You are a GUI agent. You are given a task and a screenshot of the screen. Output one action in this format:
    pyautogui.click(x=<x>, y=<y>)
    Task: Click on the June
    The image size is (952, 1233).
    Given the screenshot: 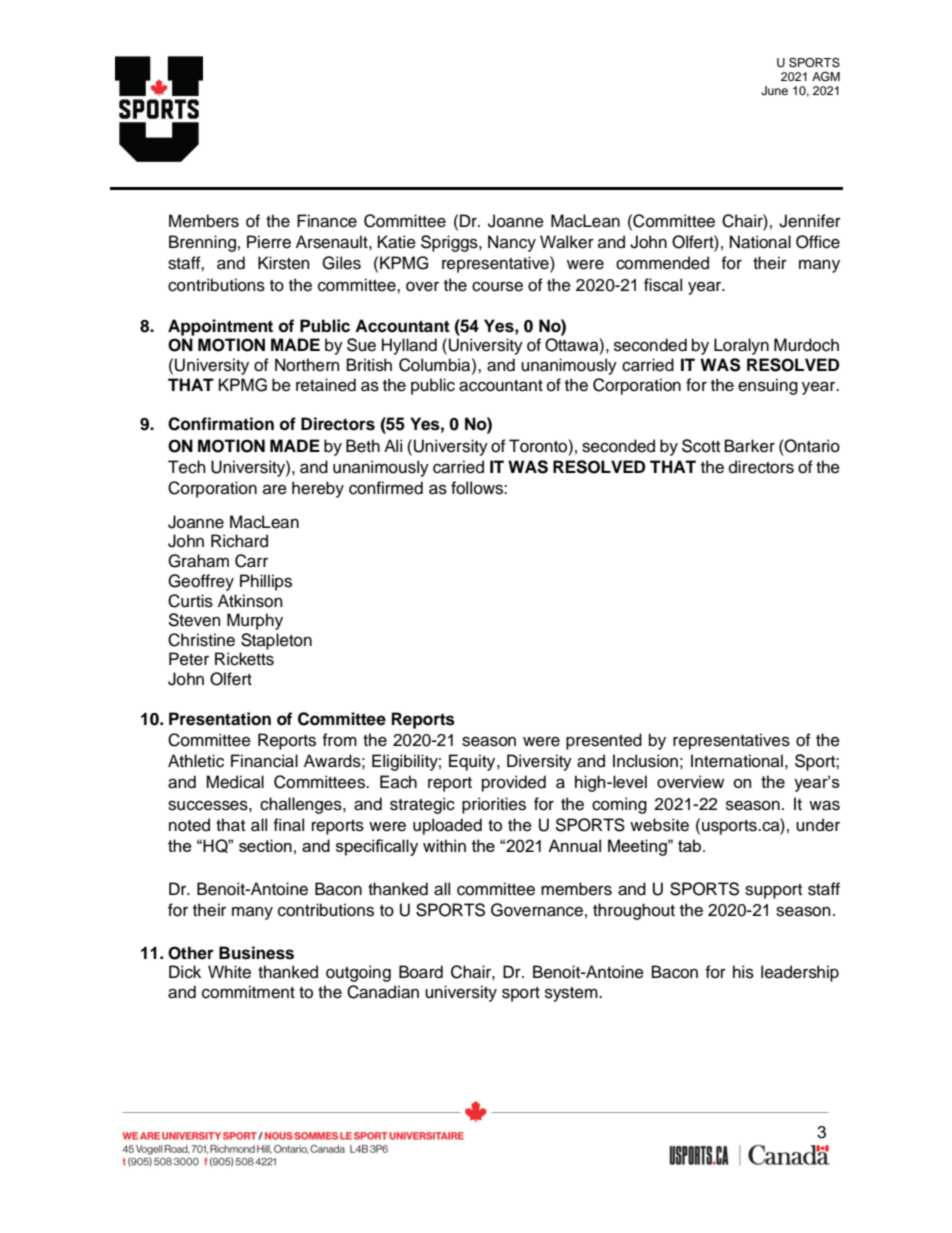 What is the action you would take?
    pyautogui.click(x=774, y=91)
